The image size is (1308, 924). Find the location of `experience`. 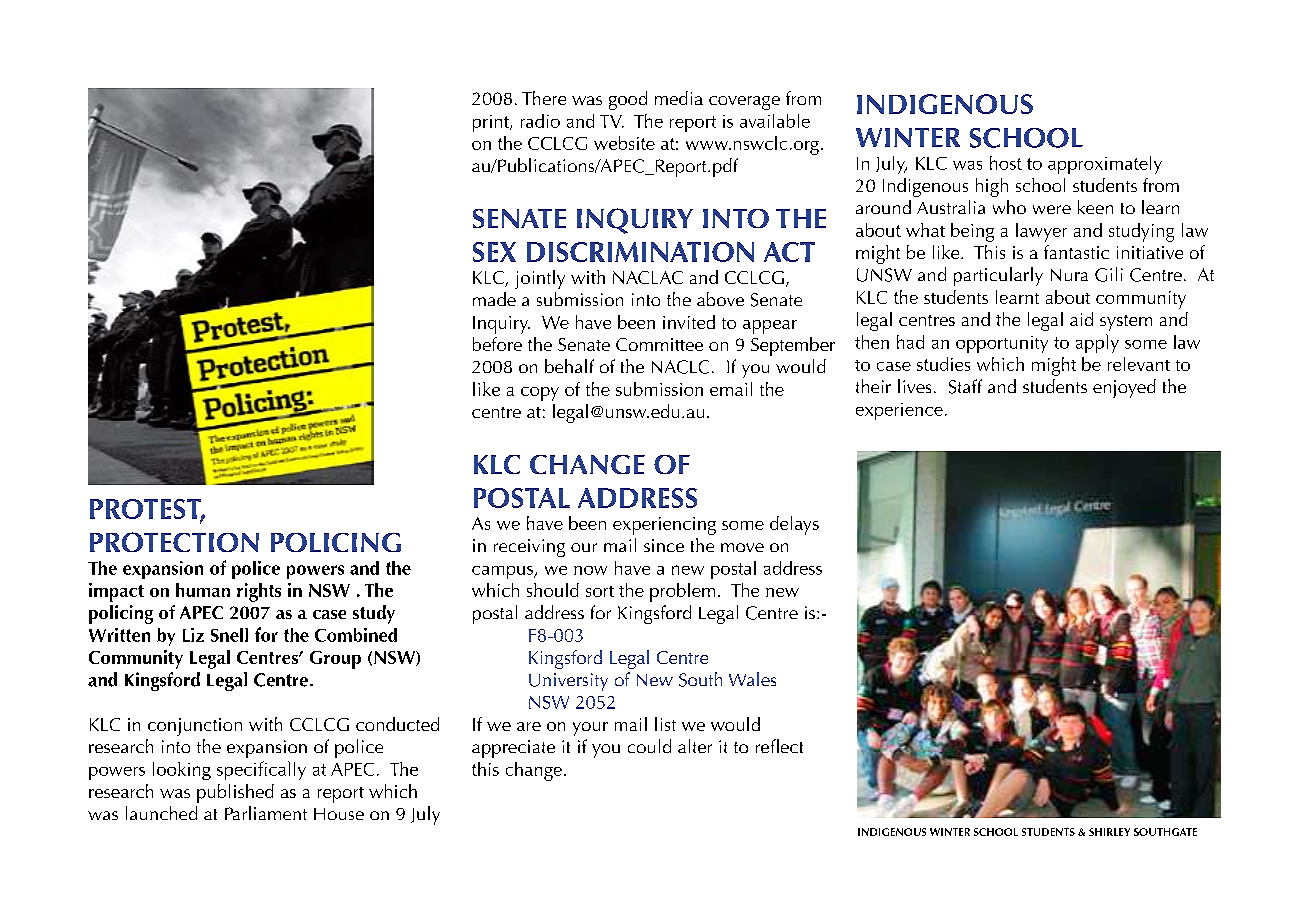

experience is located at coordinates (899, 411).
